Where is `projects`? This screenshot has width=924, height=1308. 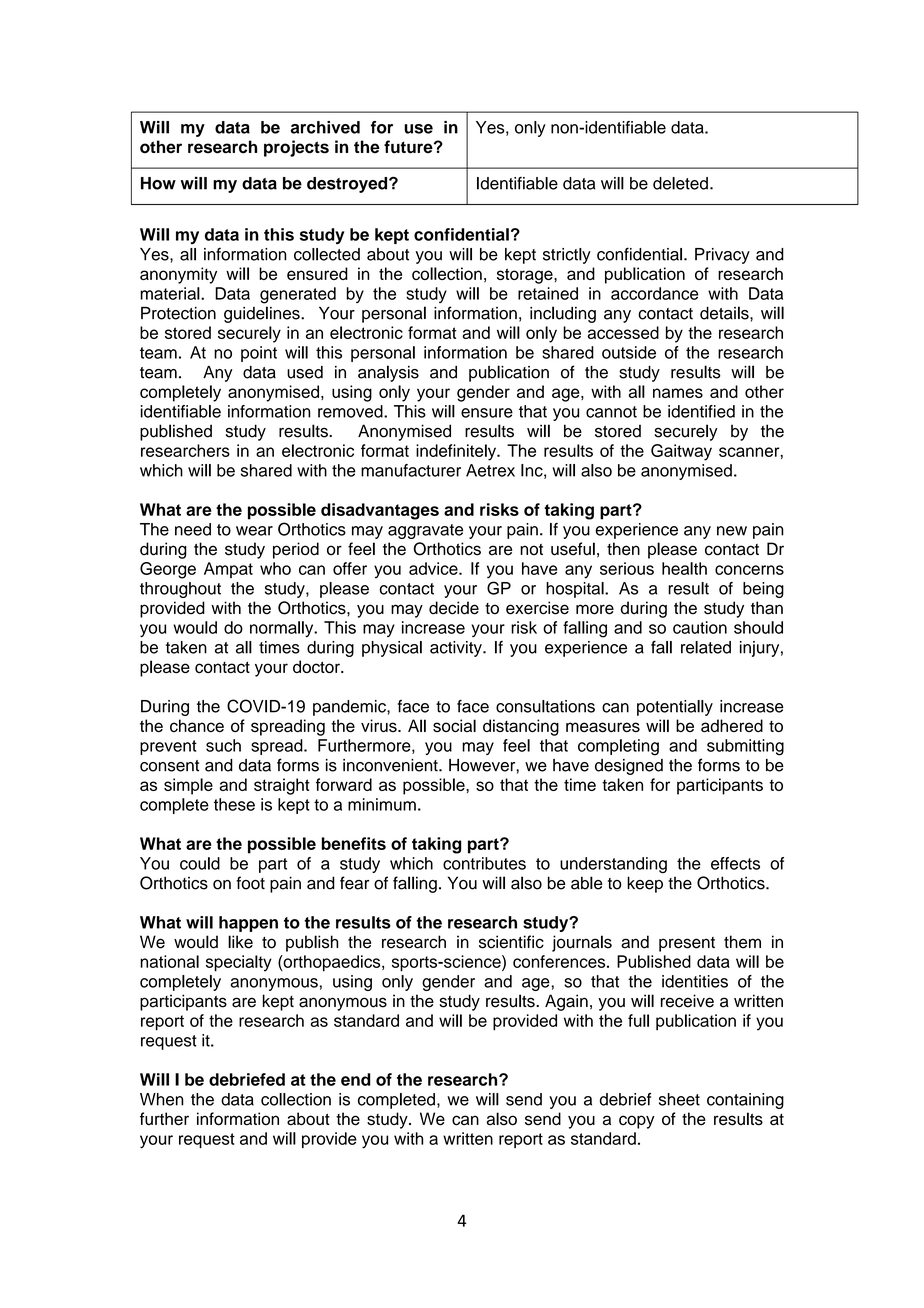 projects is located at coordinates (296, 148).
